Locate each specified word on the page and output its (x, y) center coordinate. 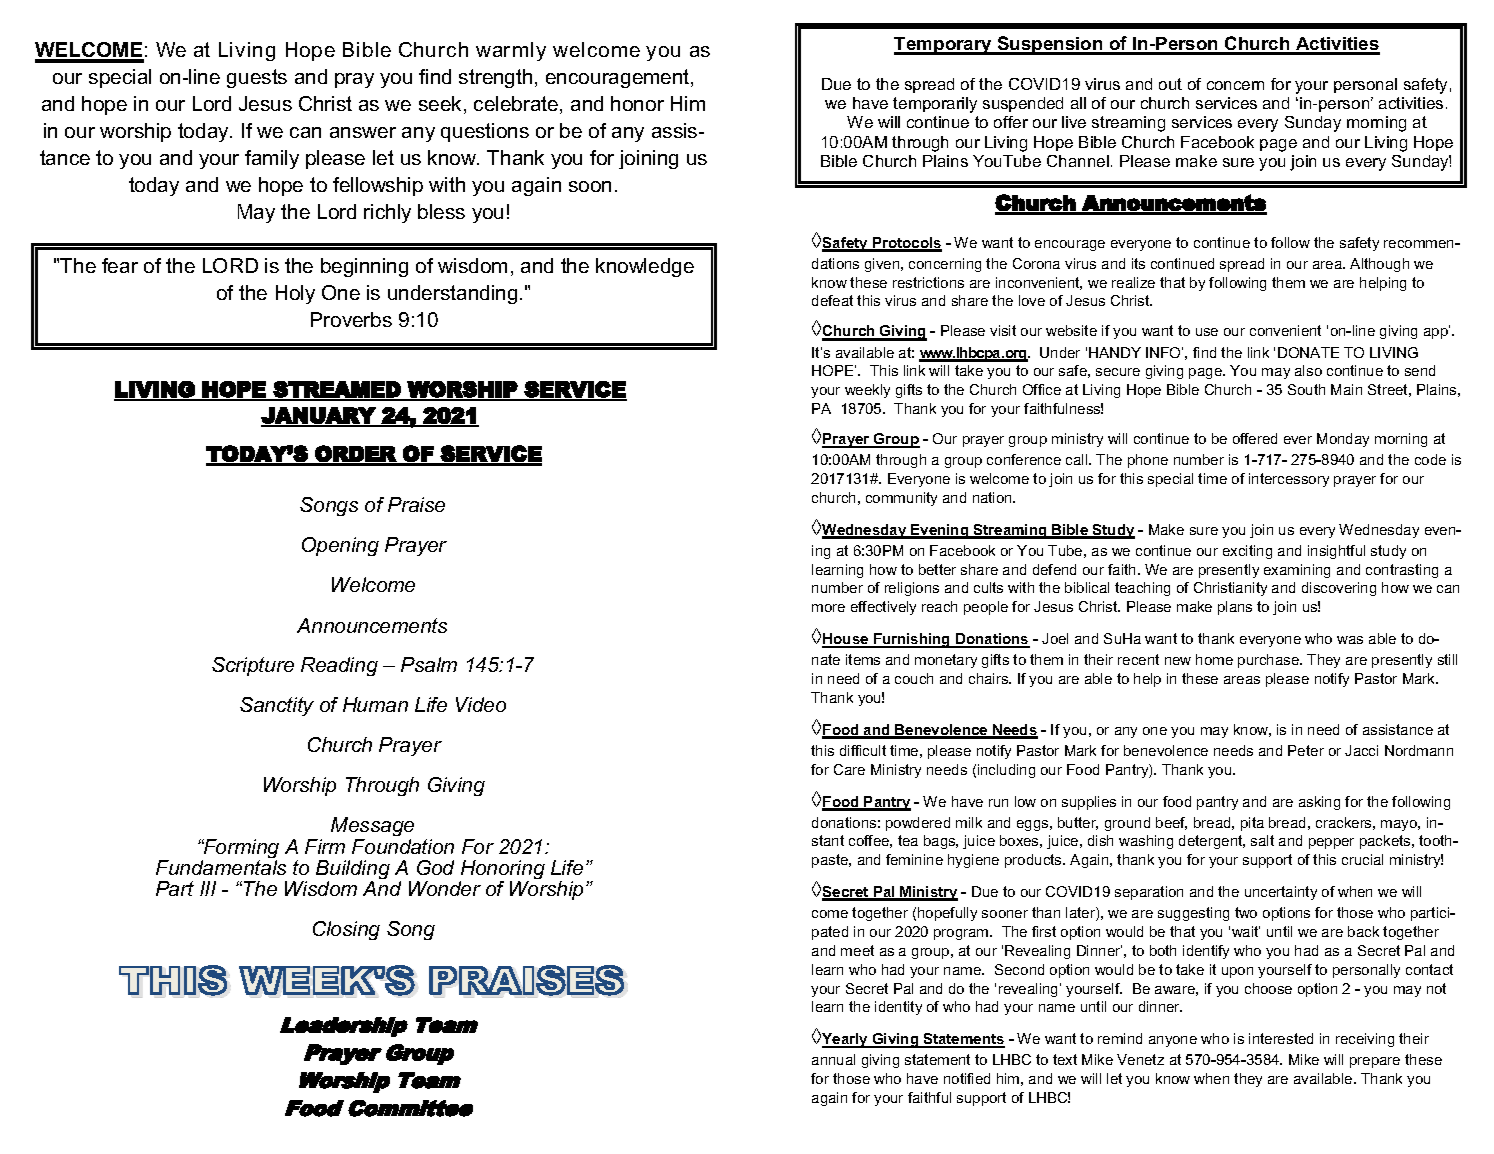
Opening (340, 546)
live (1074, 122)
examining (1297, 571)
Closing (346, 930)
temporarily (935, 105)
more (828, 608)
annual (833, 1059)
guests (257, 78)
